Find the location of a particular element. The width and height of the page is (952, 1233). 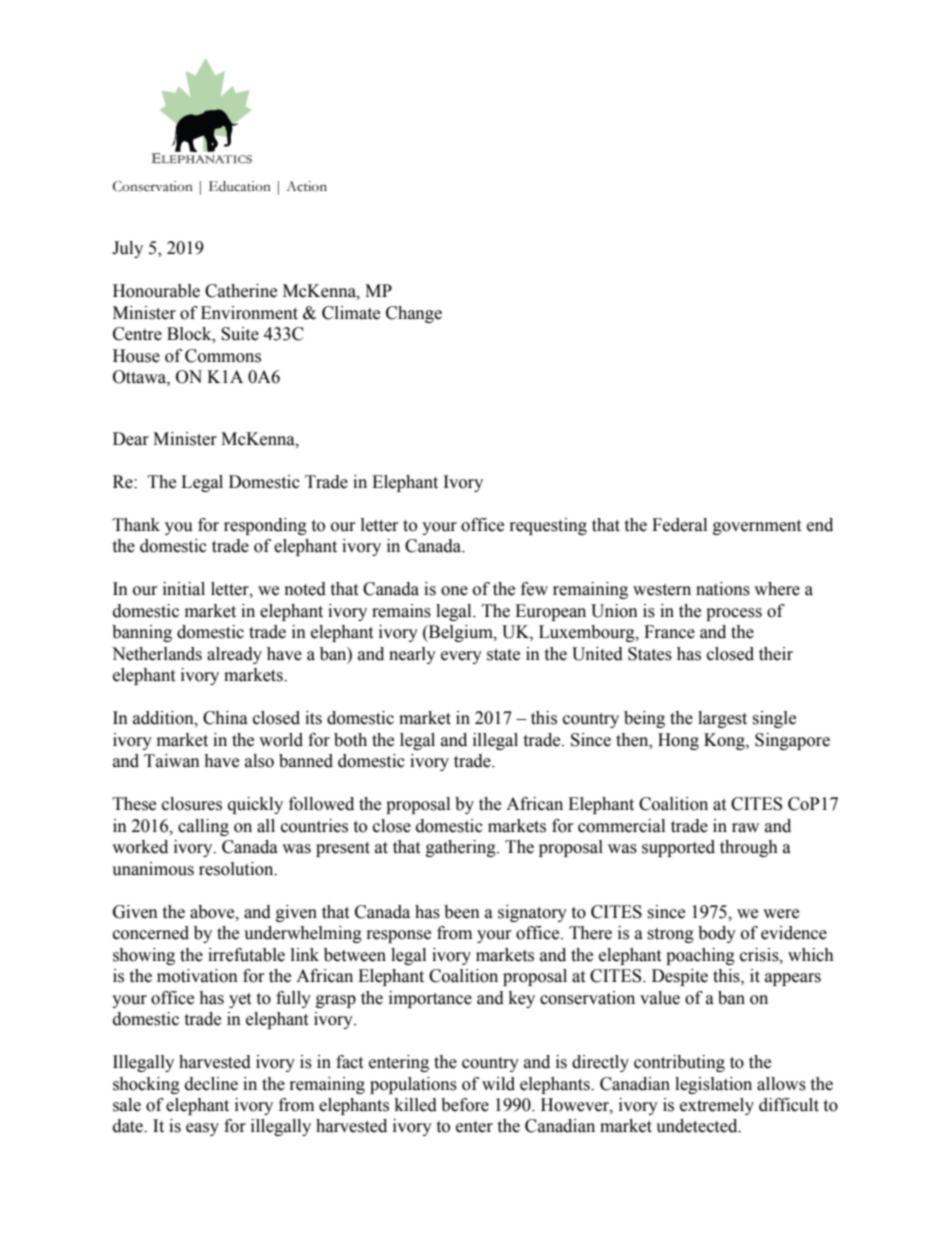

Change is located at coordinates (414, 314).
